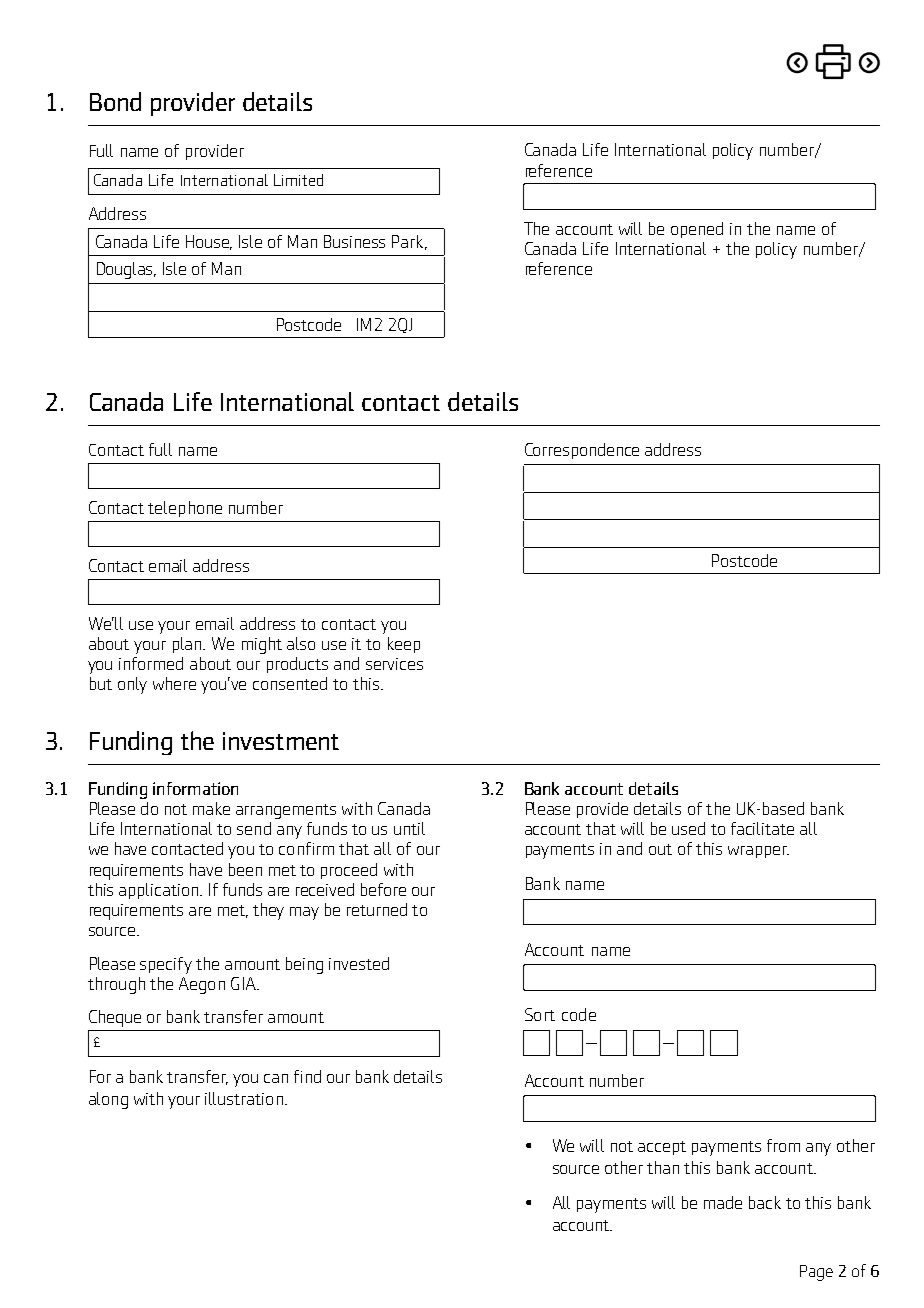  I want to click on Bond, so click(115, 101).
